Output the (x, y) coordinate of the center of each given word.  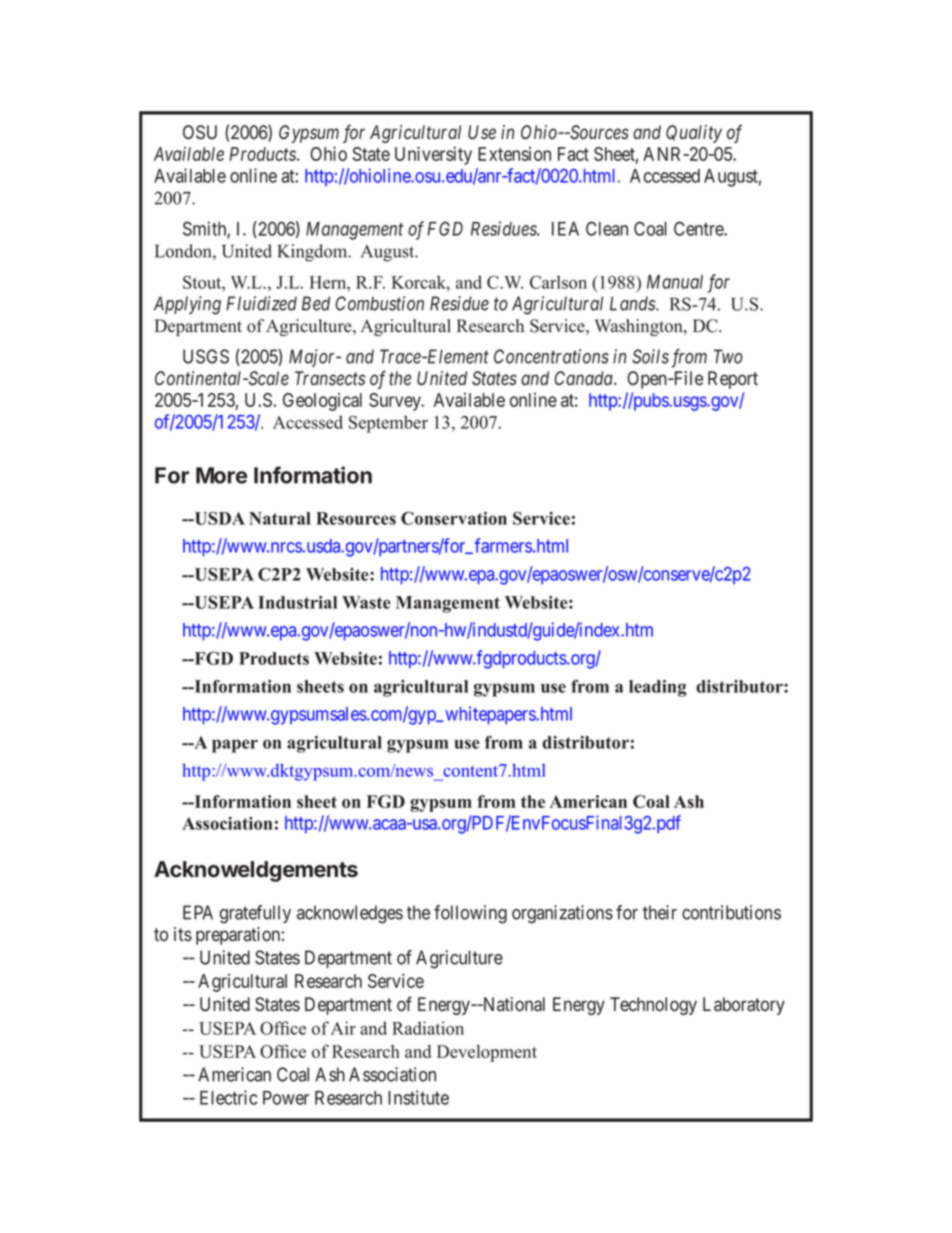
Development (487, 1053)
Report (733, 380)
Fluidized (261, 303)
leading (658, 688)
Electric (228, 1097)
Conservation (454, 518)
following (470, 914)
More (221, 475)
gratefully (255, 914)
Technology (653, 1006)
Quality (694, 134)
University (433, 155)
